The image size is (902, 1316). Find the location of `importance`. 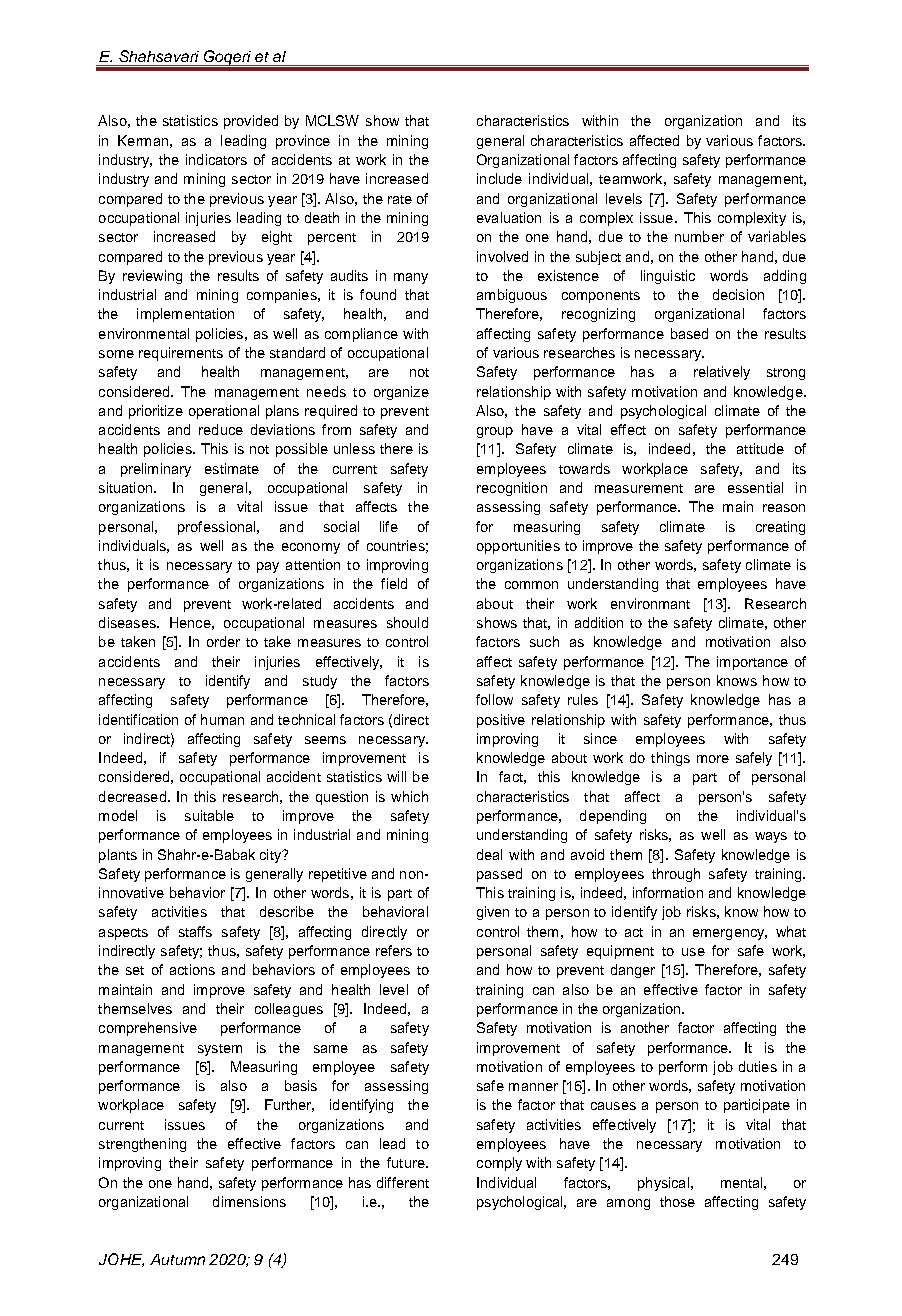

importance is located at coordinates (752, 663).
